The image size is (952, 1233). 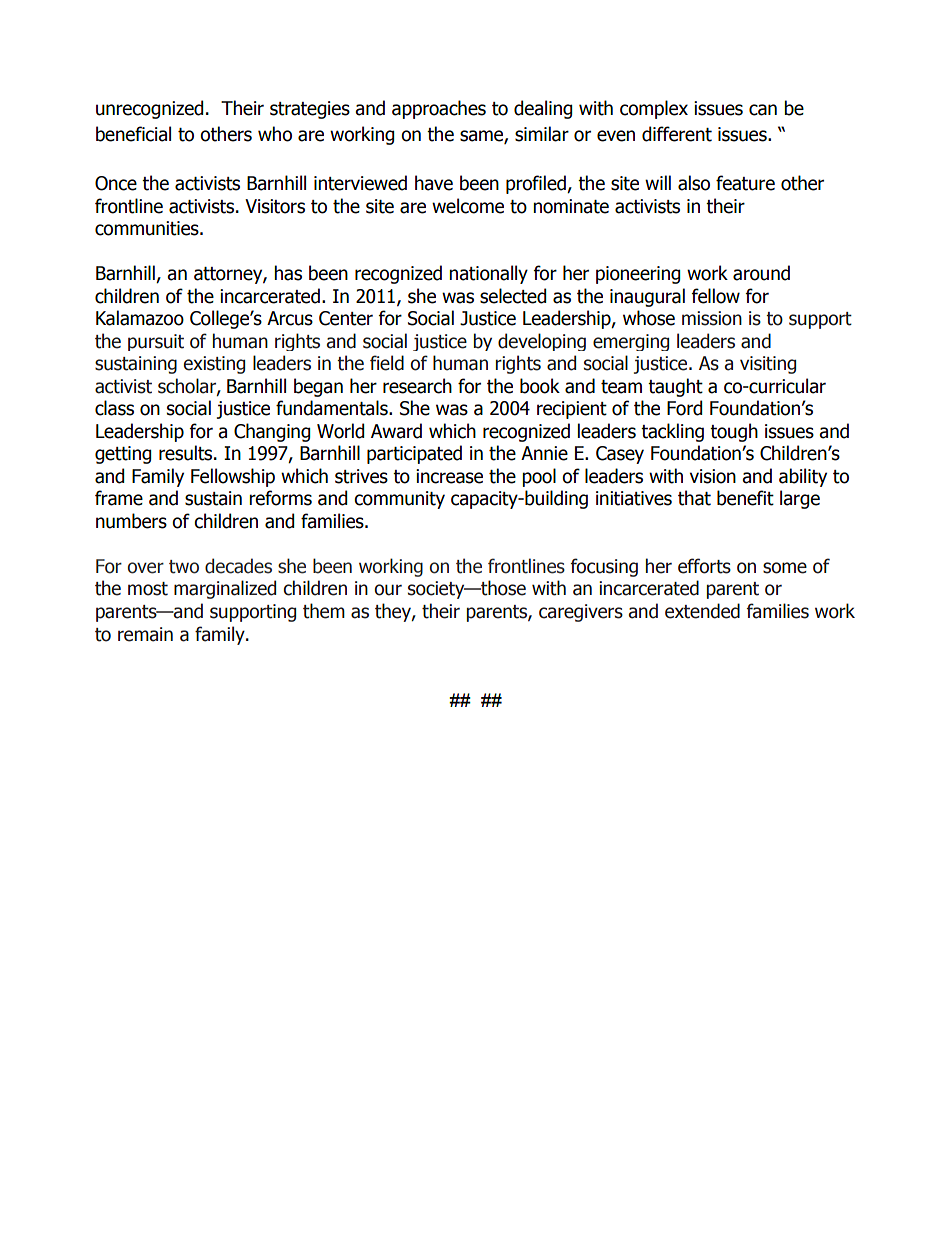 What do you see at coordinates (745, 498) in the document?
I see `benefit` at bounding box center [745, 498].
